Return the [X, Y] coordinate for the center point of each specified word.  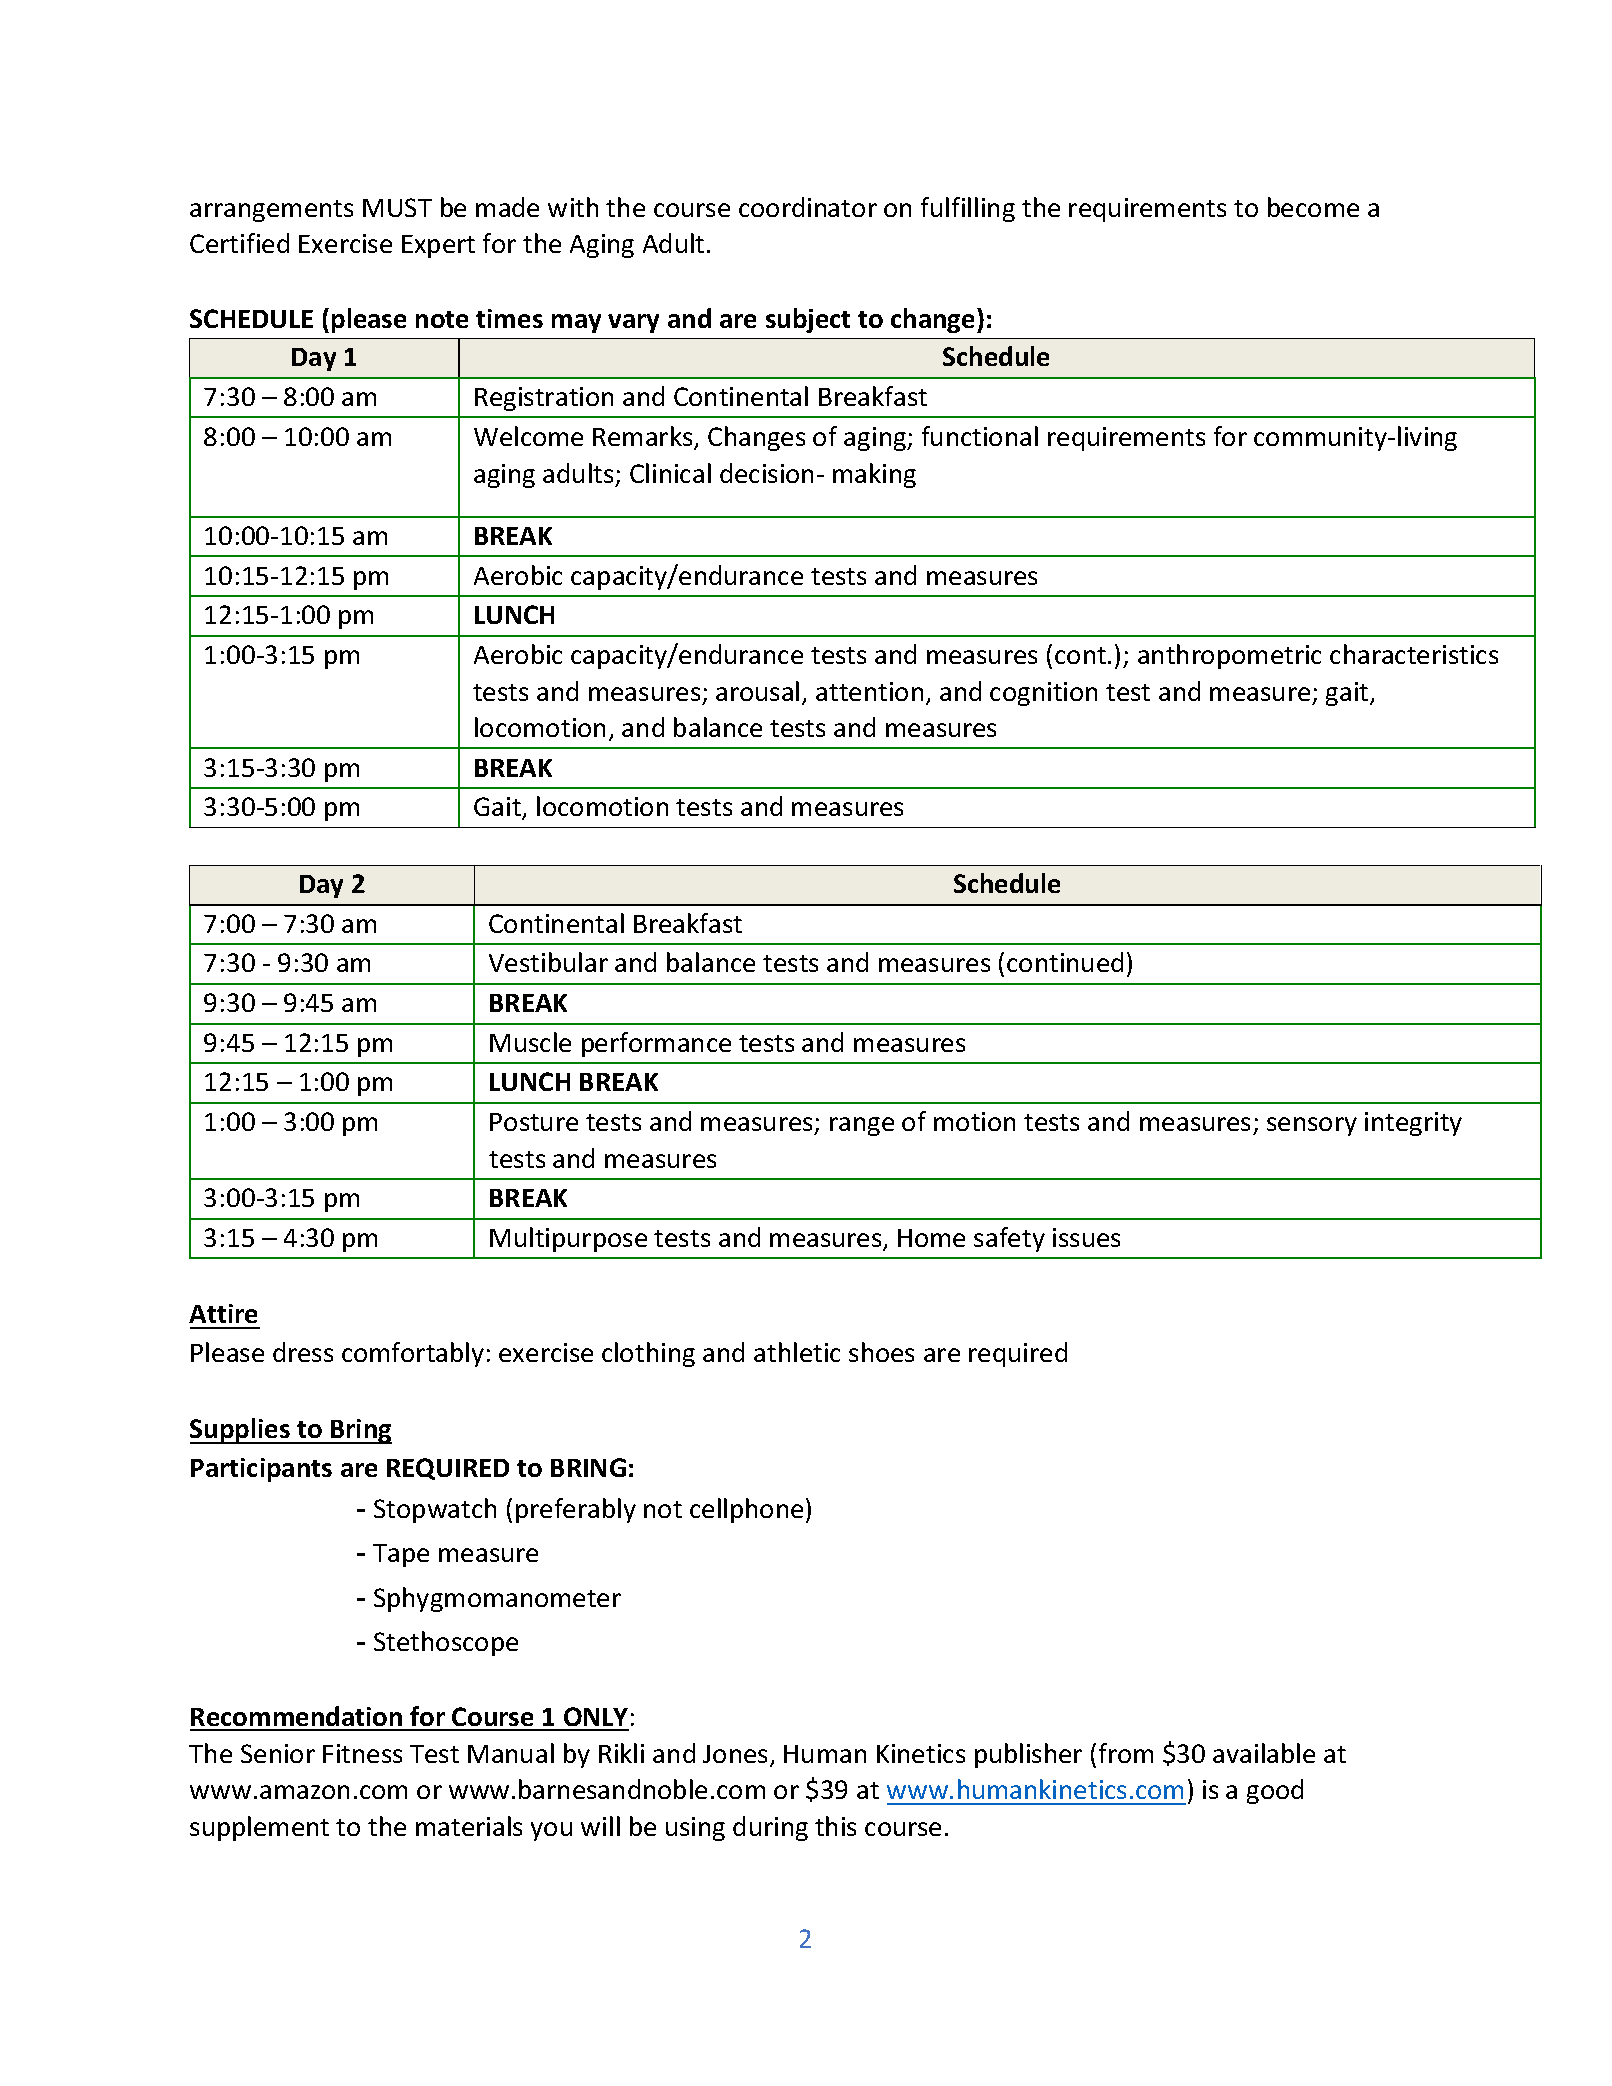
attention [869, 691]
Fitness [362, 1753]
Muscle [530, 1042]
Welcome [528, 436]
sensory [1312, 1126]
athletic [797, 1352]
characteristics [1414, 654]
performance [656, 1044]
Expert [438, 246]
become [1313, 207]
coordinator [808, 207]
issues [1086, 1237]
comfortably [413, 1354]
